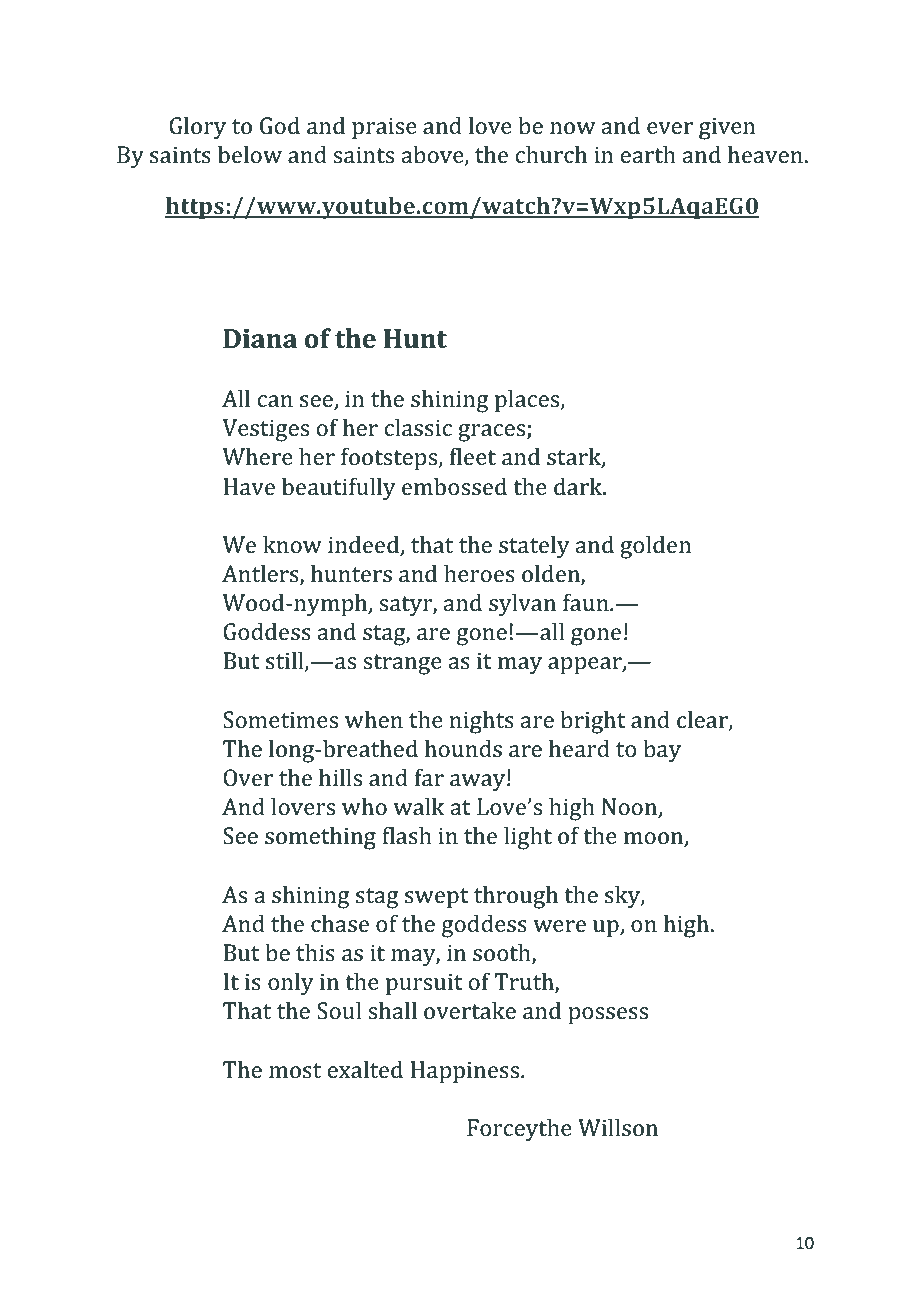 Image resolution: width=924 pixels, height=1308 pixels. I want to click on dark, so click(579, 486).
